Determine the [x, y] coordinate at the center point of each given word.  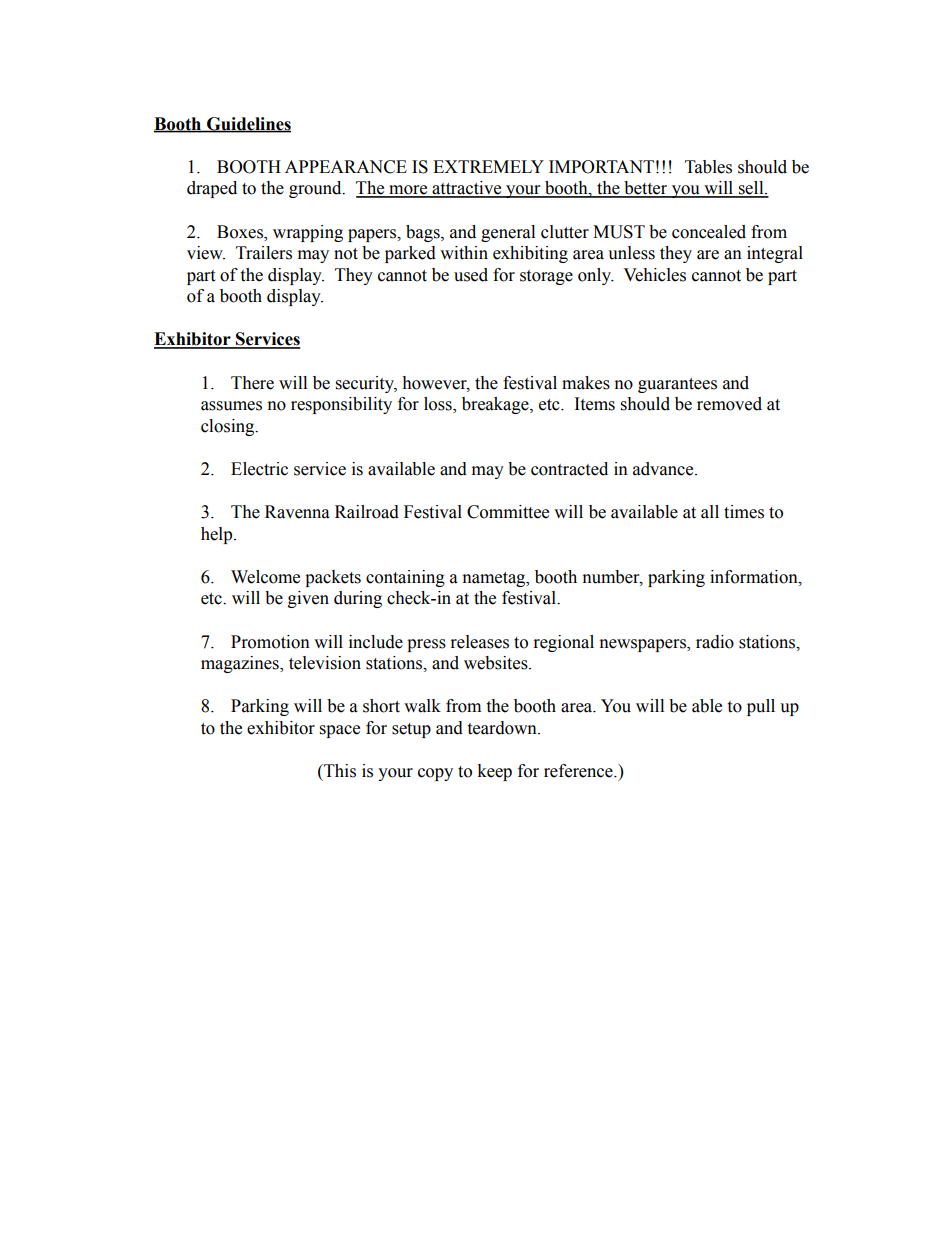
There [252, 383]
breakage [496, 405]
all [710, 512]
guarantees [677, 385]
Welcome [265, 577]
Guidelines [248, 124]
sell [751, 189]
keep [494, 772]
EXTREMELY [488, 166]
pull [761, 707]
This [339, 771]
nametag [495, 579]
